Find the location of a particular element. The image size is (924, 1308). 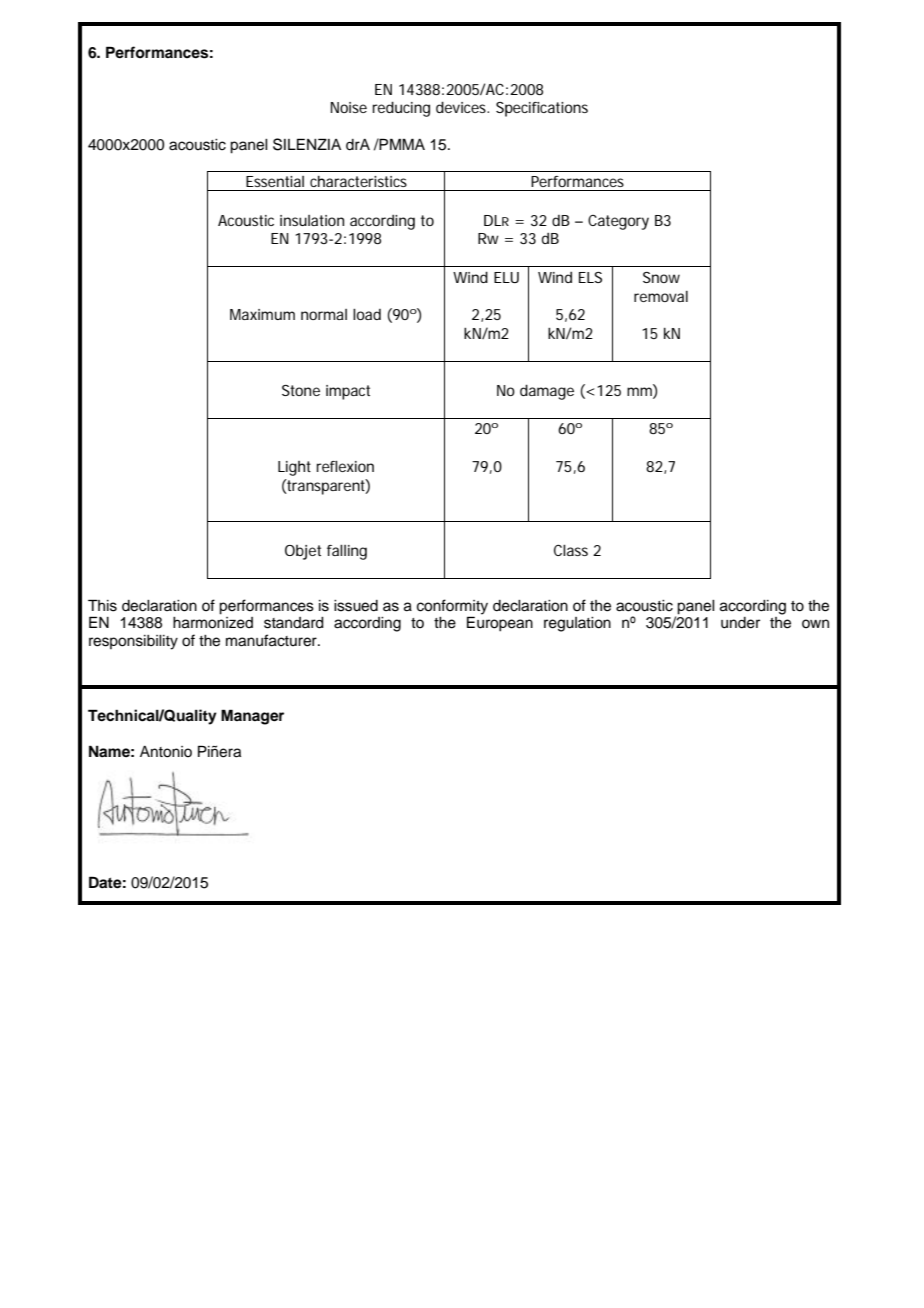

Snow is located at coordinates (661, 277).
